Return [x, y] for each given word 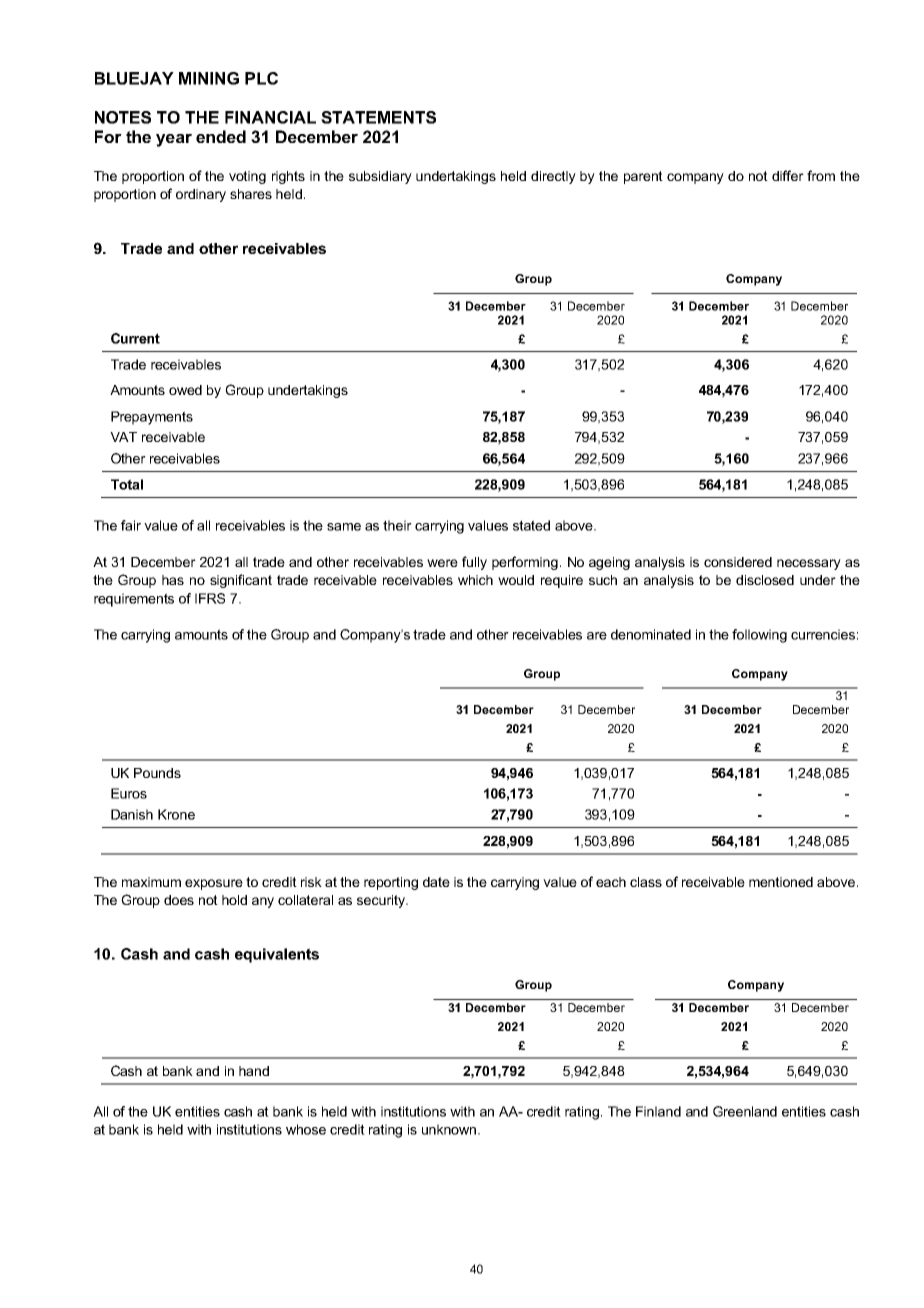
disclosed [765, 580]
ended [221, 136]
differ [788, 175]
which [475, 580]
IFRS [210, 598]
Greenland [745, 1111]
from [821, 175]
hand [254, 1071]
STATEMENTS [378, 117]
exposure [214, 884]
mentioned [781, 882]
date [436, 882]
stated [531, 525]
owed [185, 390]
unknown [450, 1129]
